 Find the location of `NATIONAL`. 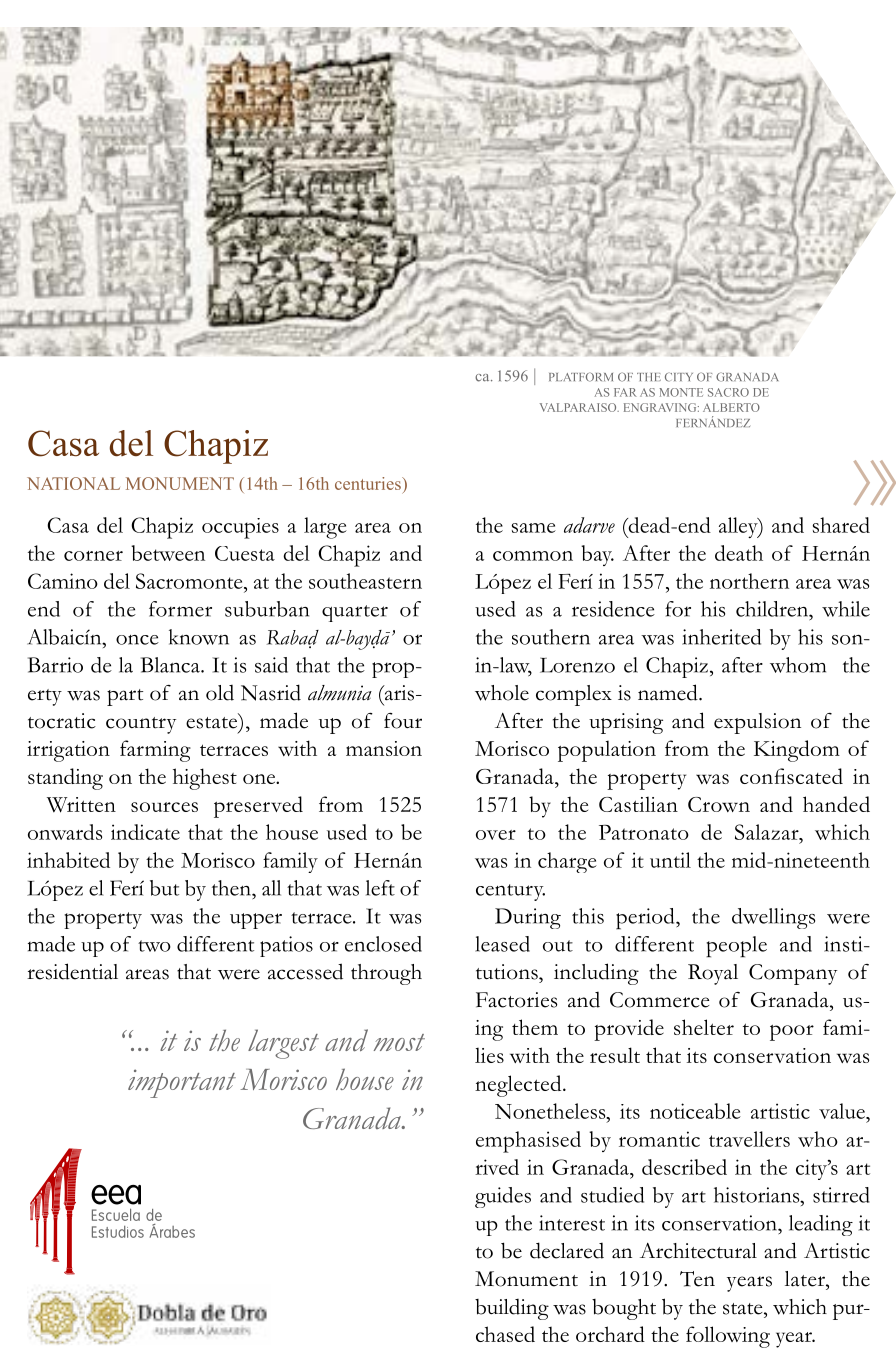

NATIONAL is located at coordinates (73, 483).
